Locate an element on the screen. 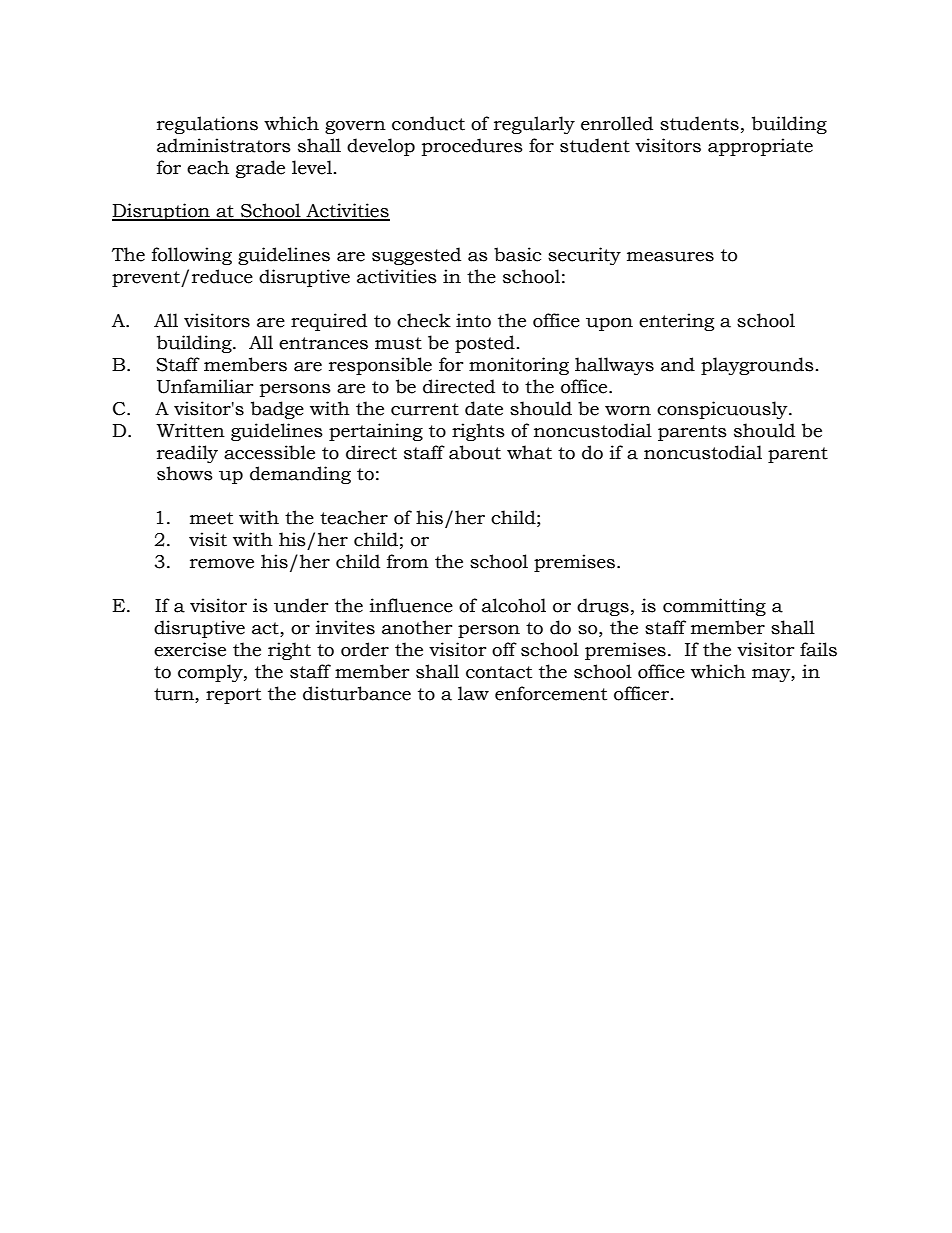 Image resolution: width=952 pixels, height=1233 pixels. comply is located at coordinates (211, 673).
